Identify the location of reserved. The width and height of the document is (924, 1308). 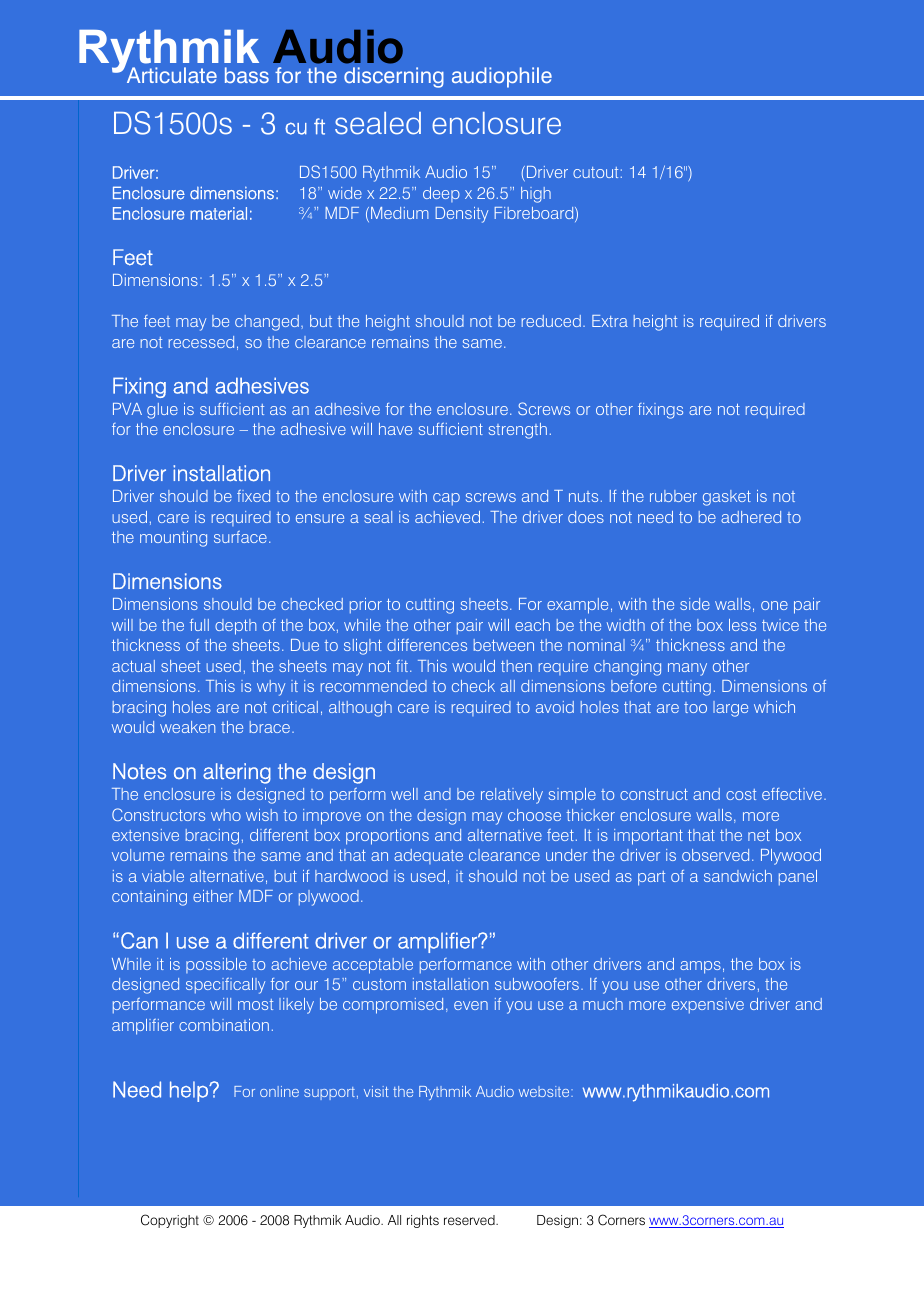
(470, 1220).
